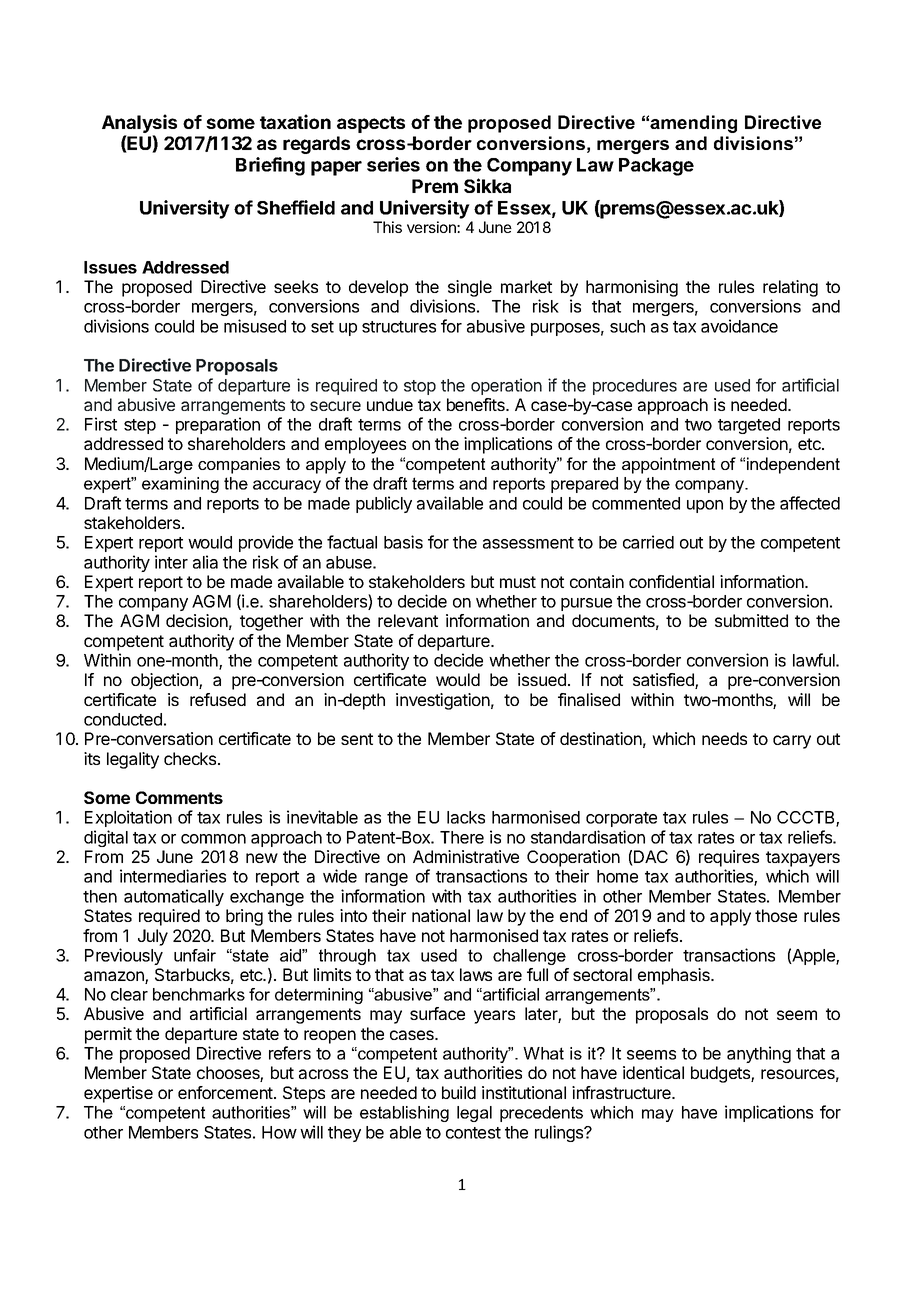 The height and width of the screenshot is (1308, 924). Describe the element at coordinates (179, 797) in the screenshot. I see `Comments` at that location.
